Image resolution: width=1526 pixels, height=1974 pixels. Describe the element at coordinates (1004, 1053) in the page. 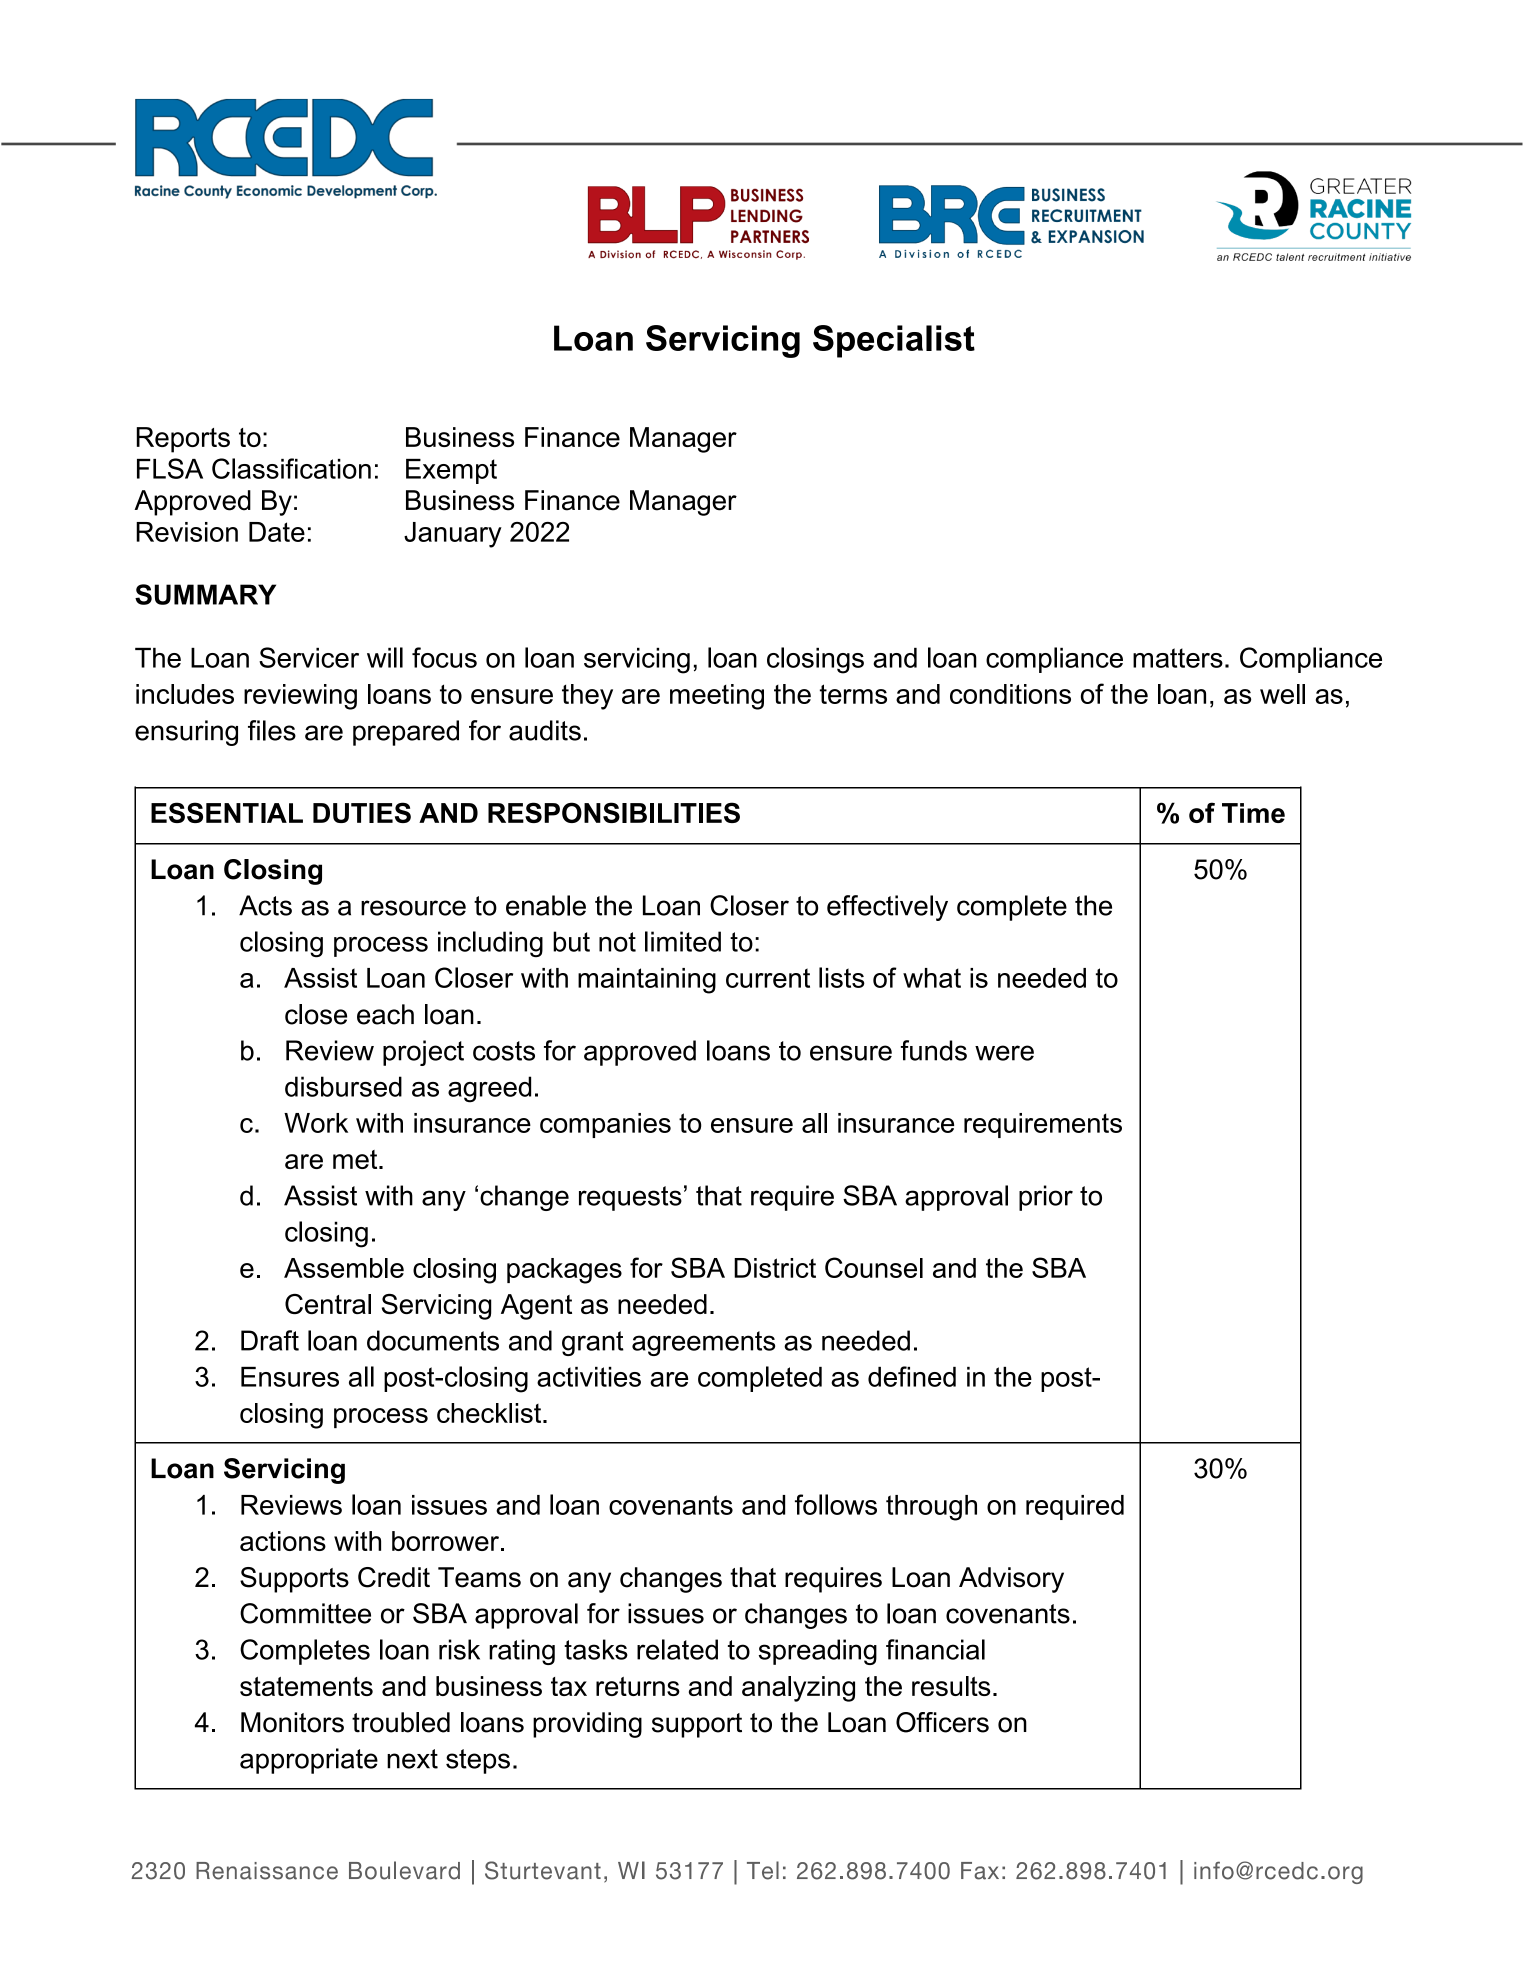

I see `were` at that location.
